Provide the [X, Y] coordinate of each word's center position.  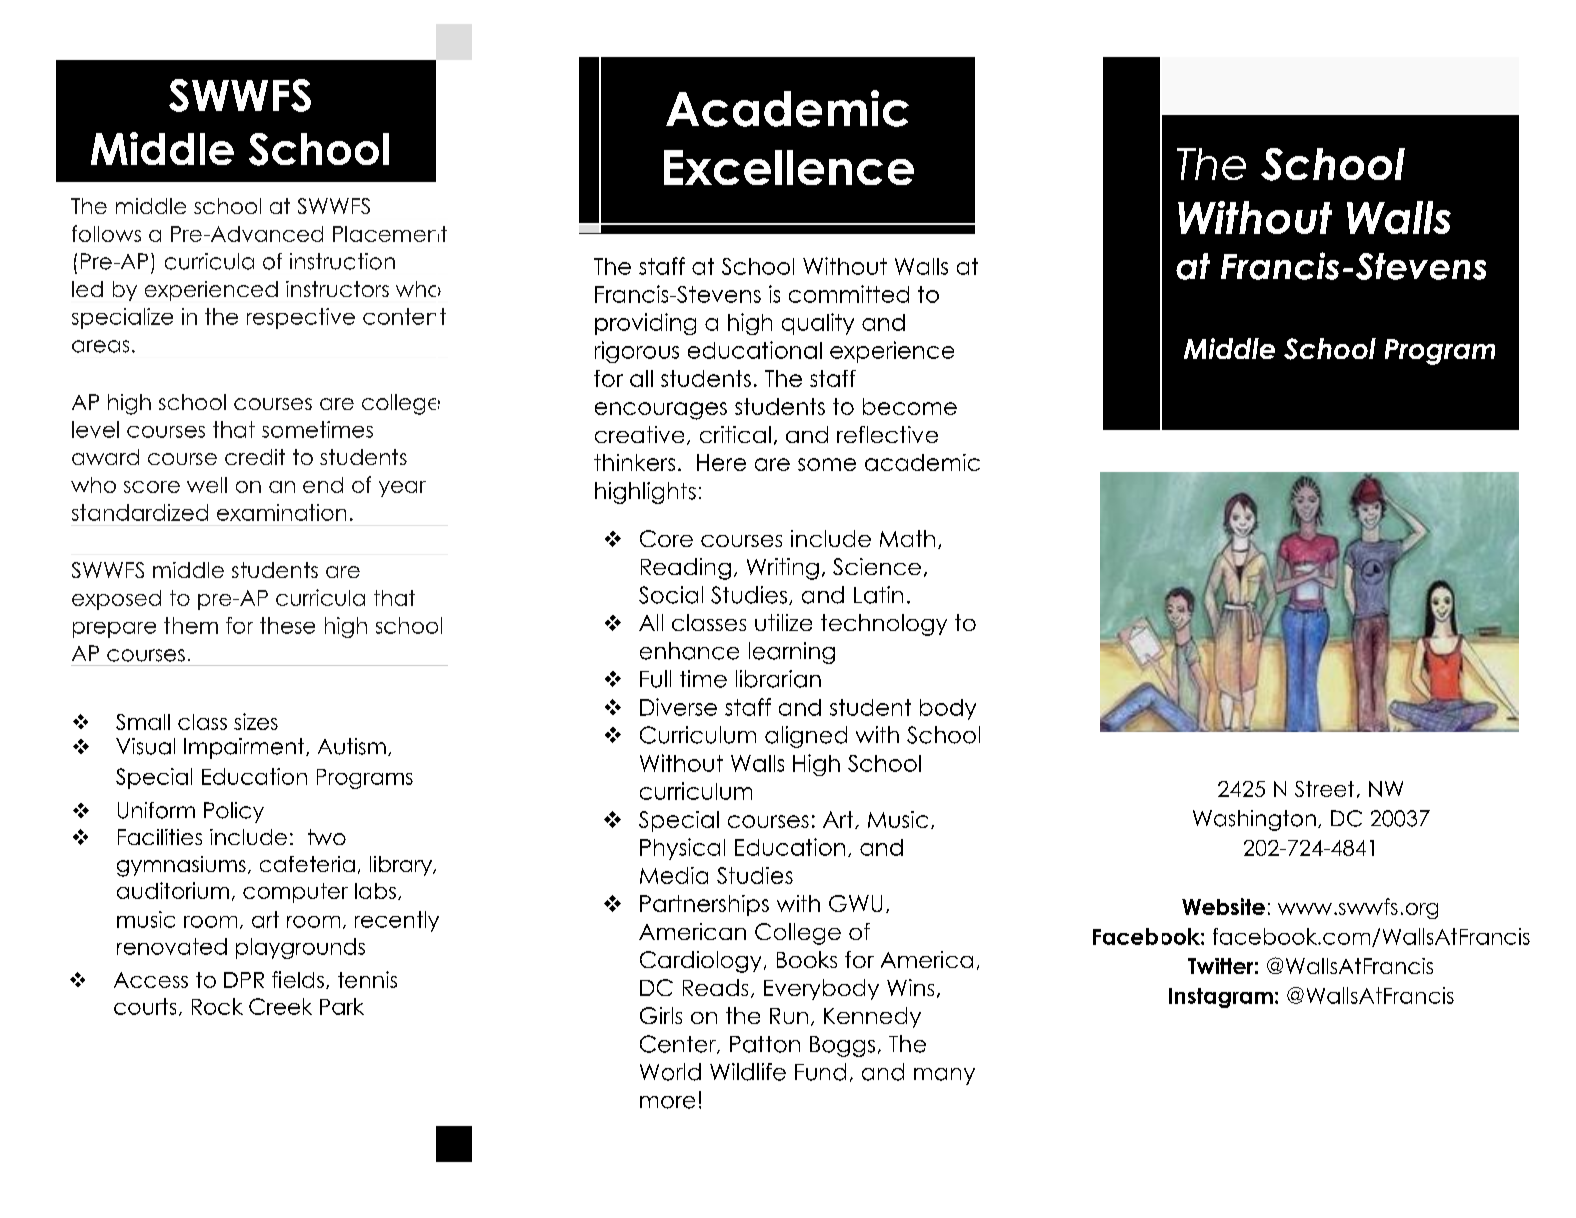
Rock [217, 1006]
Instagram [1221, 998]
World [670, 1072]
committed [849, 294]
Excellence [789, 167]
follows [106, 233]
